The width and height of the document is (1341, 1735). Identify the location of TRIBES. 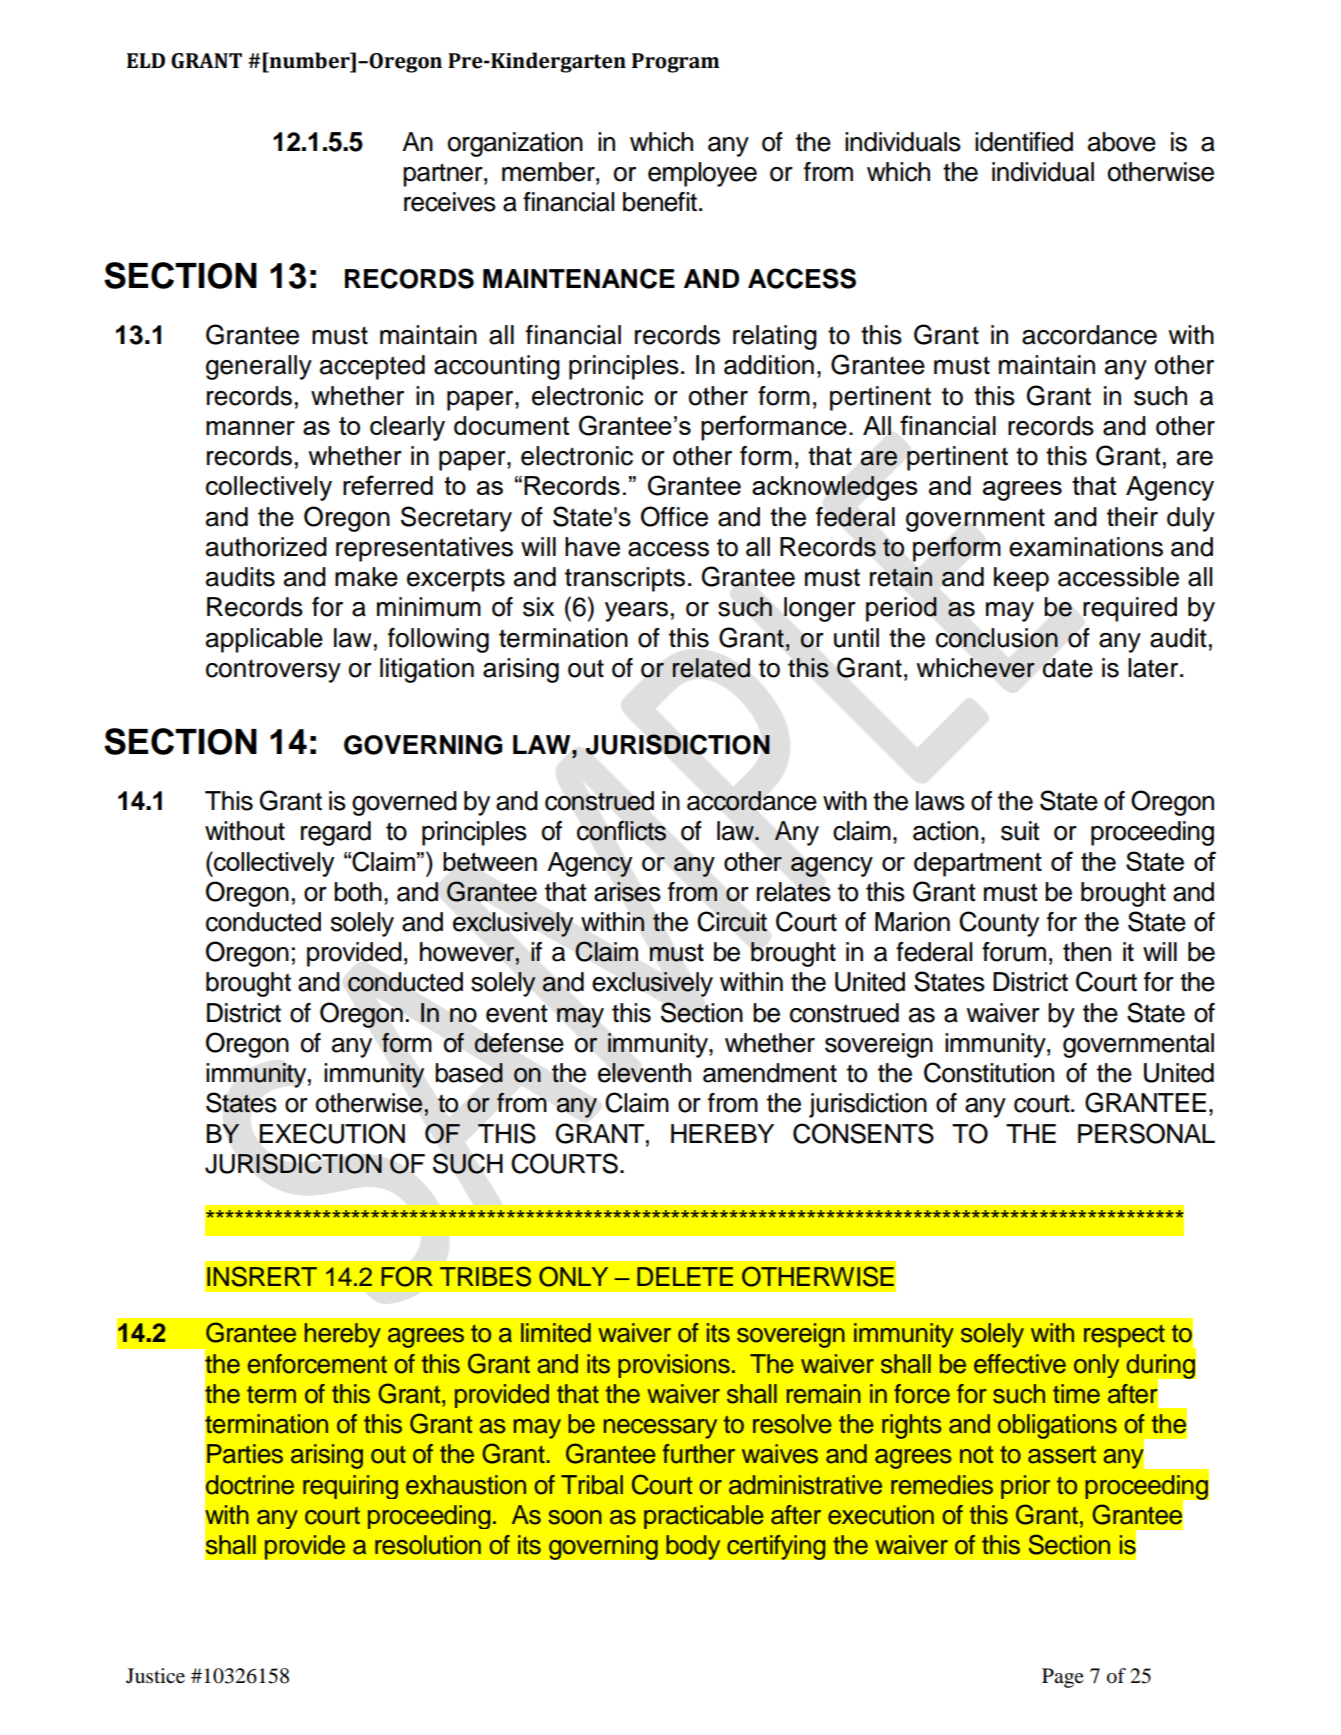
(485, 1276).
